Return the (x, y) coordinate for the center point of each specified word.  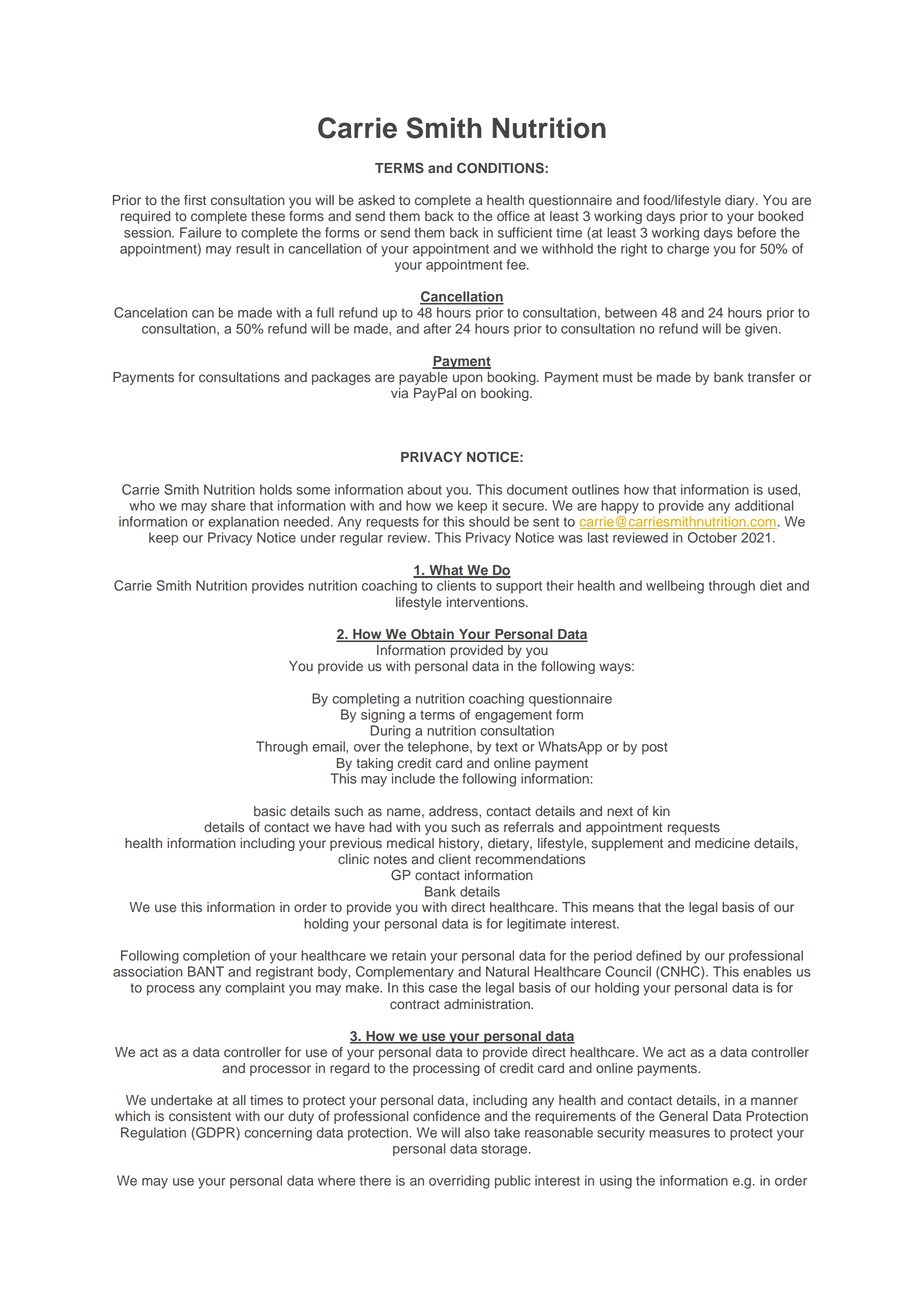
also (477, 1132)
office (513, 216)
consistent (200, 1116)
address (454, 812)
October (712, 537)
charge (688, 250)
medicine (722, 843)
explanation (243, 523)
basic (270, 811)
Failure (200, 232)
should (489, 521)
